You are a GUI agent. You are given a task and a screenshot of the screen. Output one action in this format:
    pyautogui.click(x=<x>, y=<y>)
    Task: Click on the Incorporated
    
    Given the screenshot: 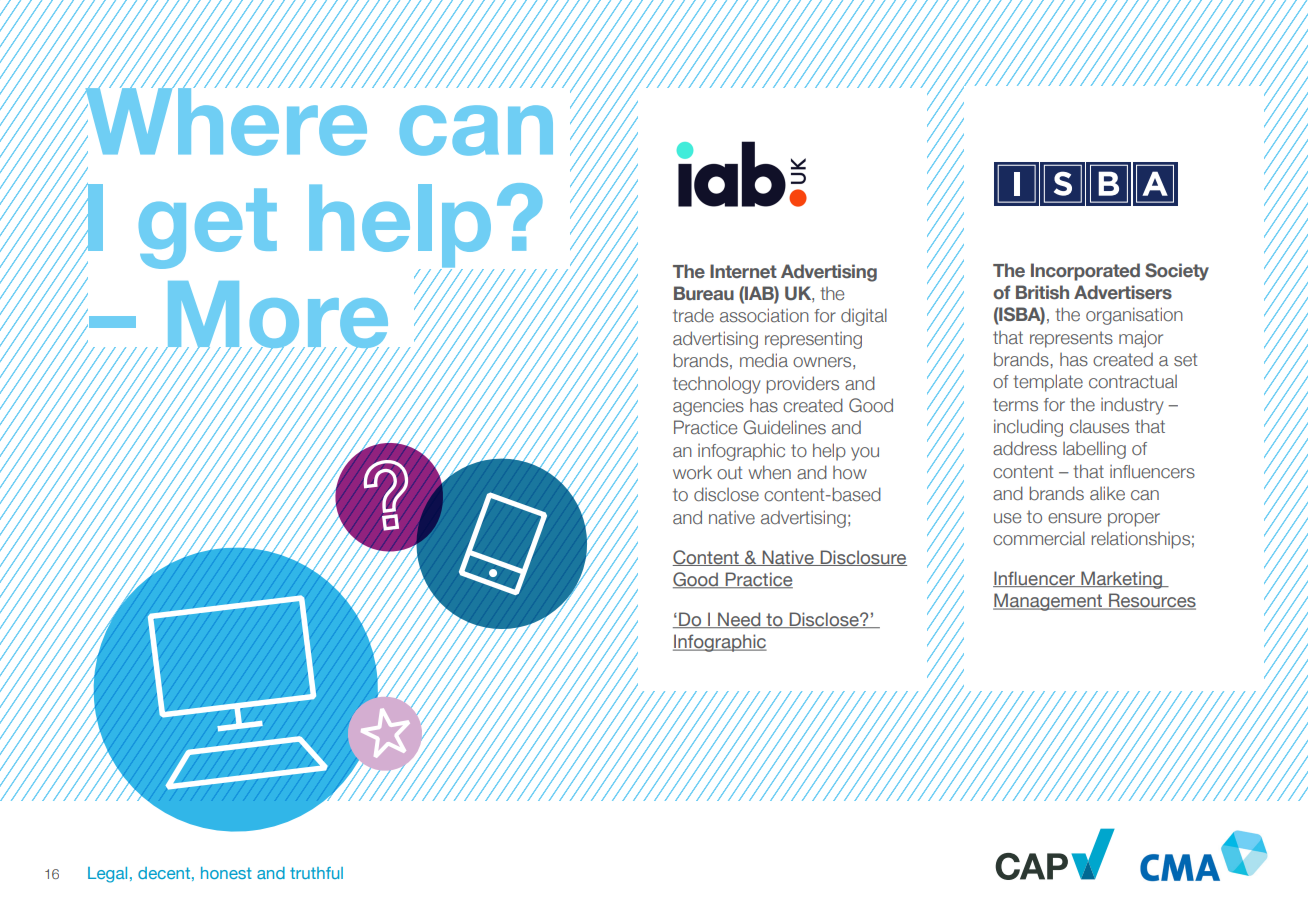 What is the action you would take?
    pyautogui.click(x=1085, y=272)
